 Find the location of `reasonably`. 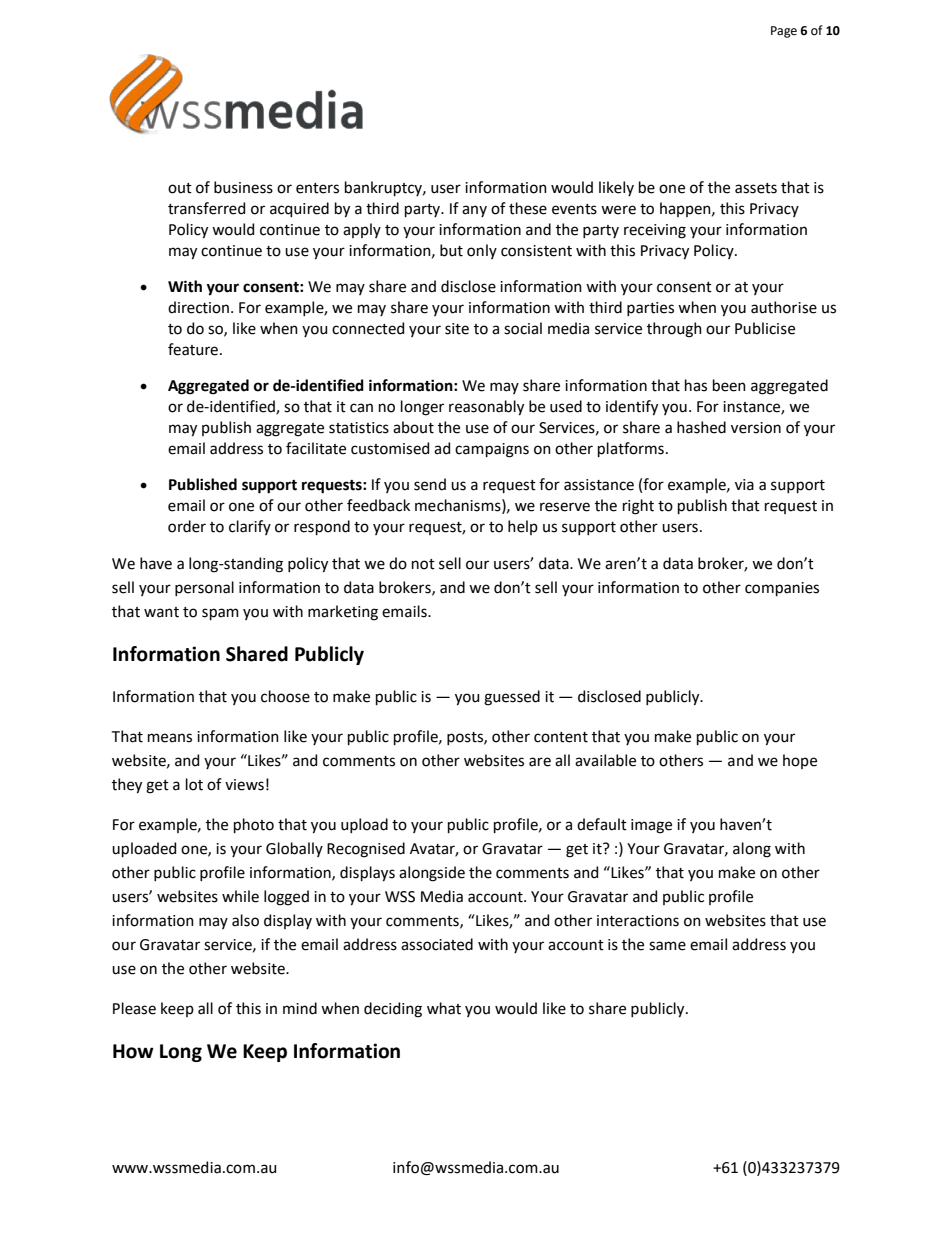

reasonably is located at coordinates (486, 408).
